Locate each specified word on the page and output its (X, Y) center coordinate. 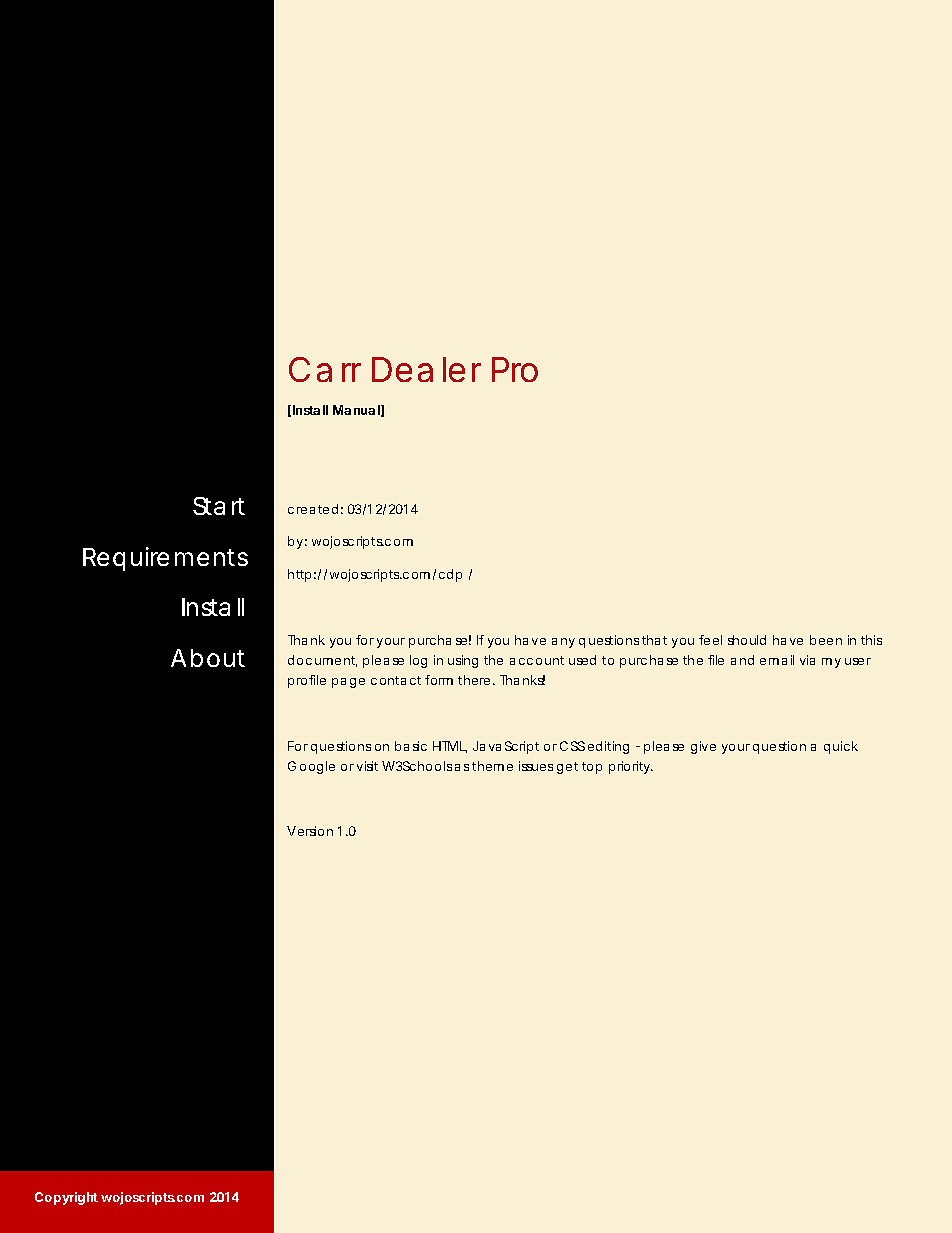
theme (492, 766)
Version (310, 831)
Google (311, 767)
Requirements (165, 559)
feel (710, 640)
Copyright (66, 1198)
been (826, 640)
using (463, 661)
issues (536, 766)
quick (841, 747)
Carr (325, 369)
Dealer (426, 369)
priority (629, 767)
